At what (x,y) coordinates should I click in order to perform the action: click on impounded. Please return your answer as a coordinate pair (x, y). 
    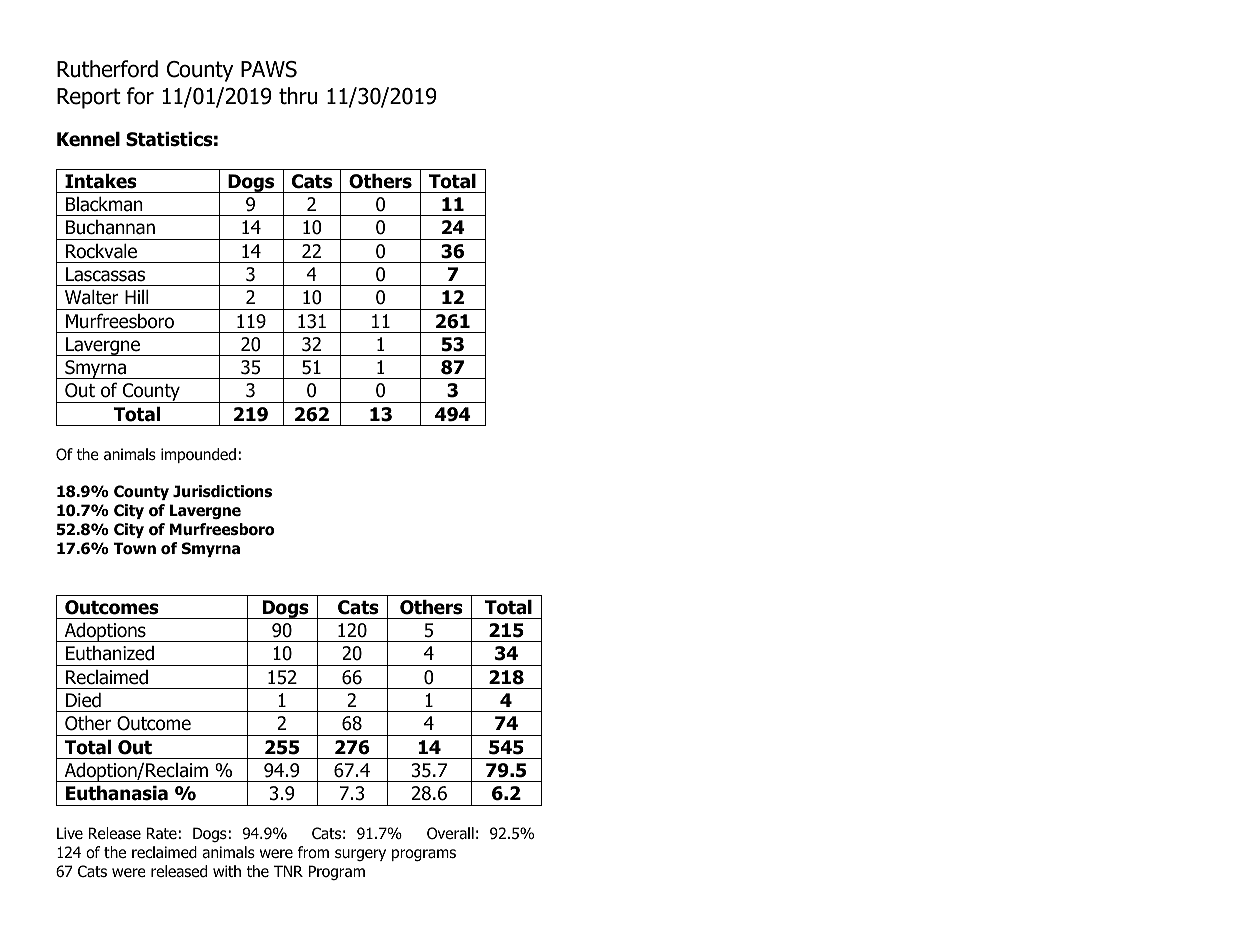
    Looking at the image, I should click on (198, 455).
